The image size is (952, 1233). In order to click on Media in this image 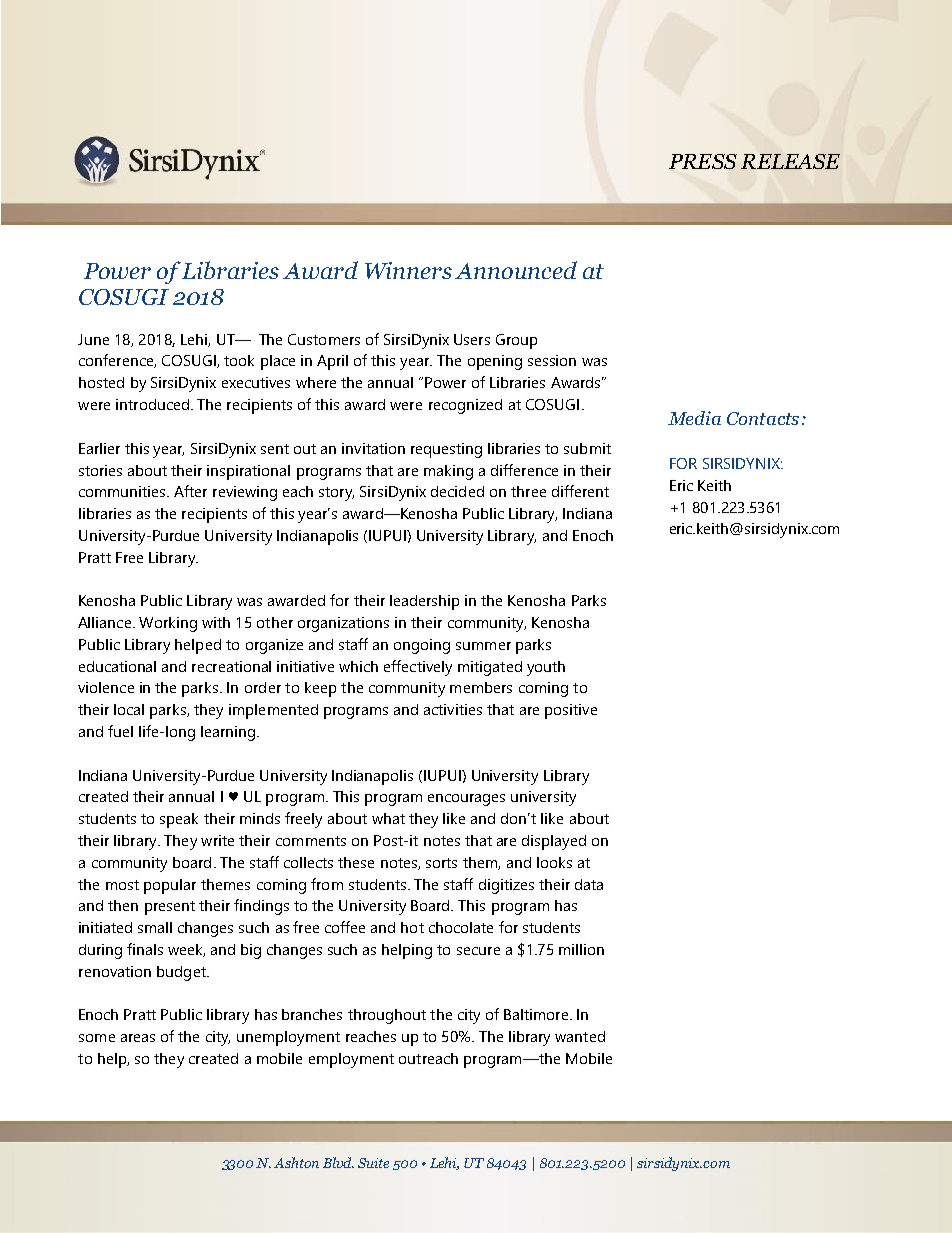, I will do `click(694, 418)`.
